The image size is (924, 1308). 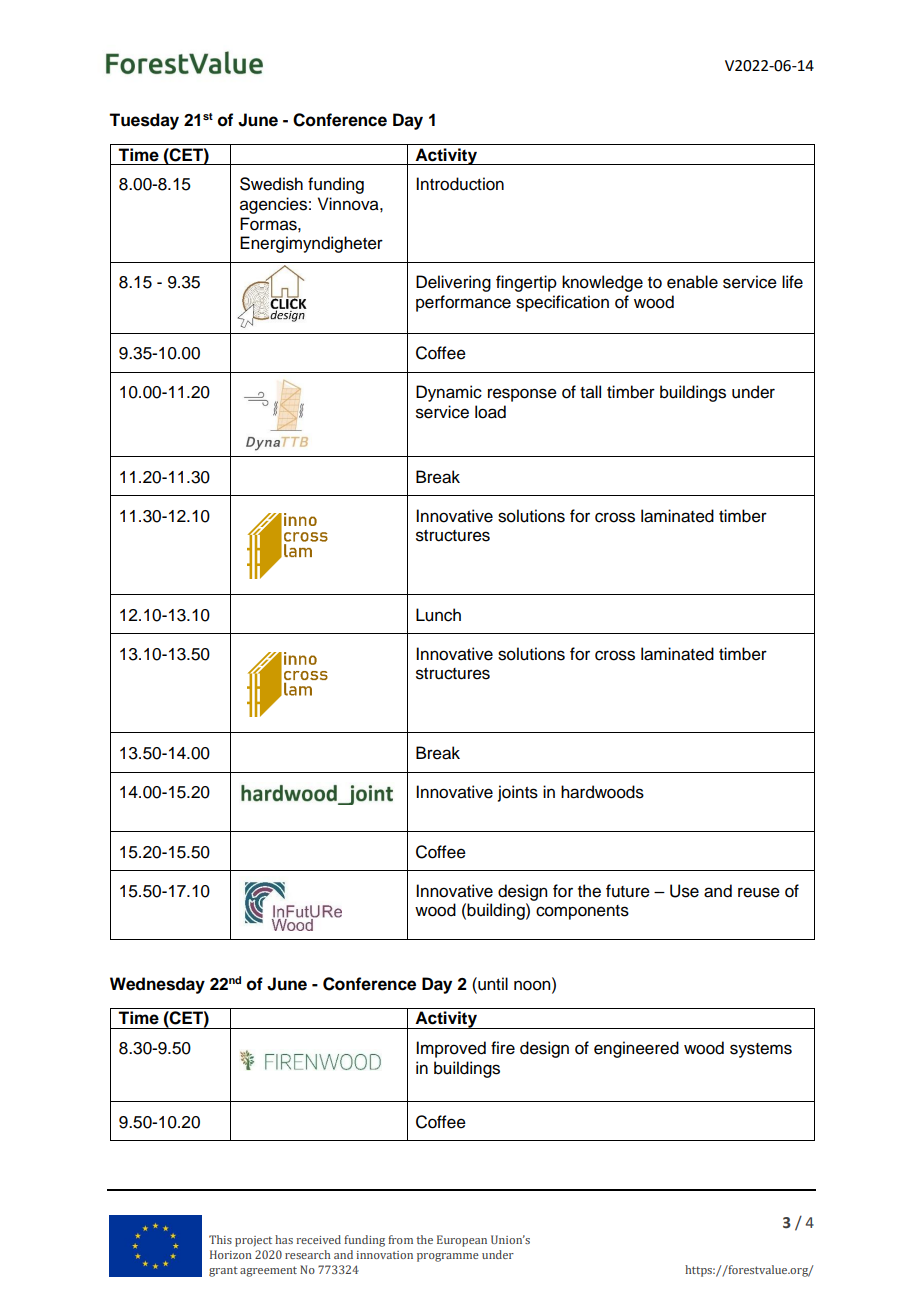 What do you see at coordinates (220, 1239) in the screenshot?
I see `This` at bounding box center [220, 1239].
